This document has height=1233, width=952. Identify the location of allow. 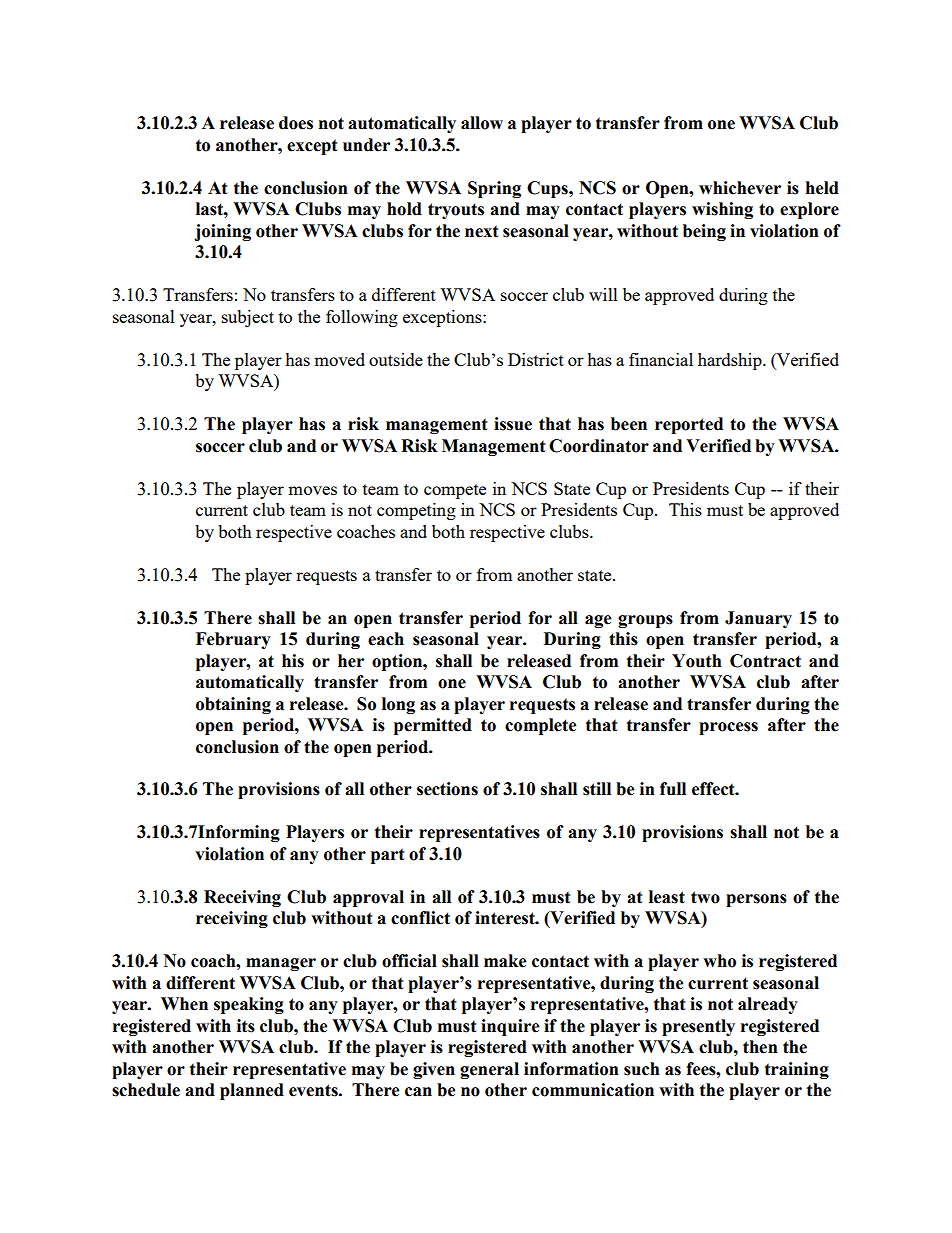
(482, 123).
